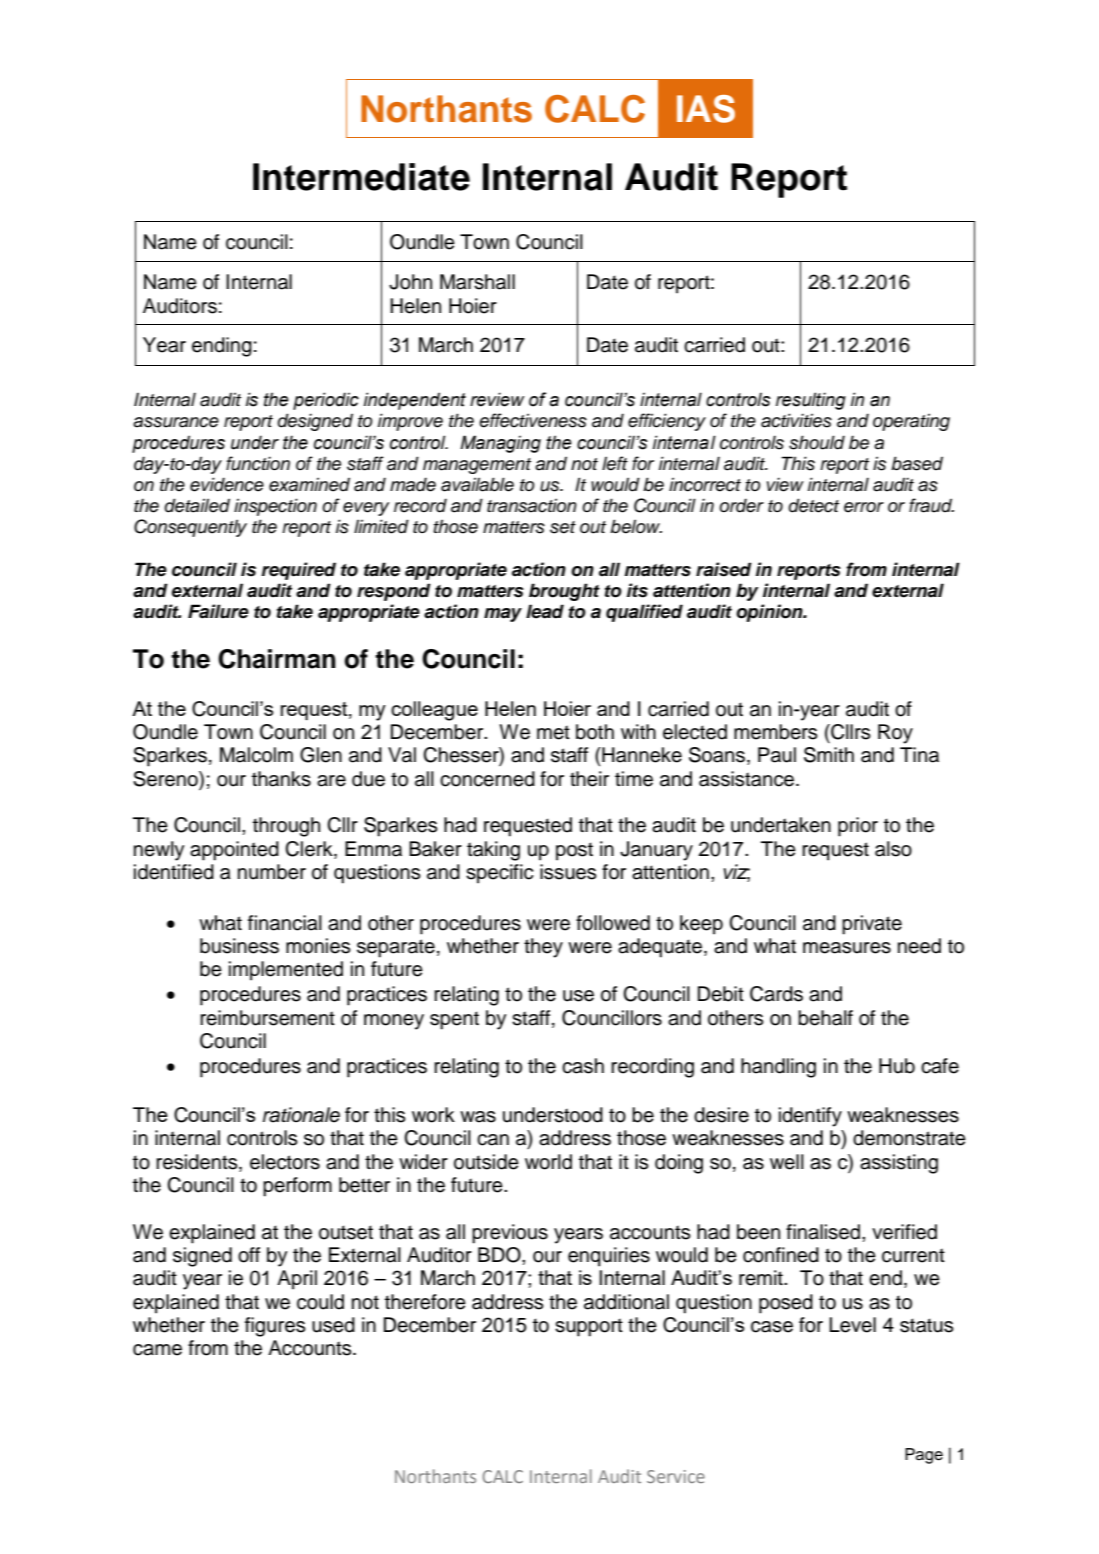 This screenshot has width=1099, height=1554. What do you see at coordinates (500, 444) in the screenshot?
I see `Managing` at bounding box center [500, 444].
